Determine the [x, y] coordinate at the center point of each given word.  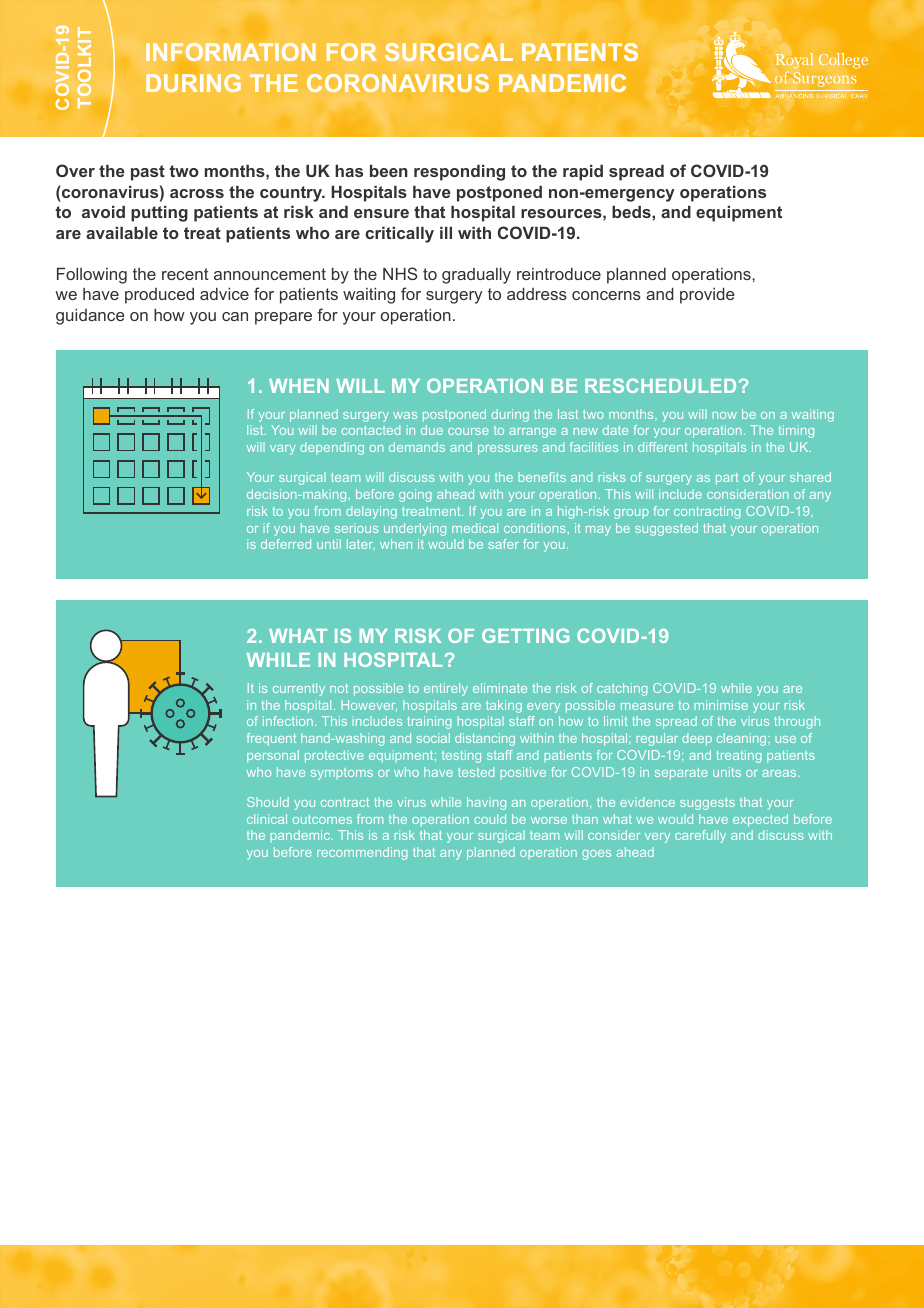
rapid [583, 173]
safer [503, 544]
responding [459, 173]
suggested [666, 529]
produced [159, 296]
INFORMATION [231, 52]
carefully [700, 836]
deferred [286, 544]
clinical [267, 819]
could [490, 819]
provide [707, 296]
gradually [476, 276]
